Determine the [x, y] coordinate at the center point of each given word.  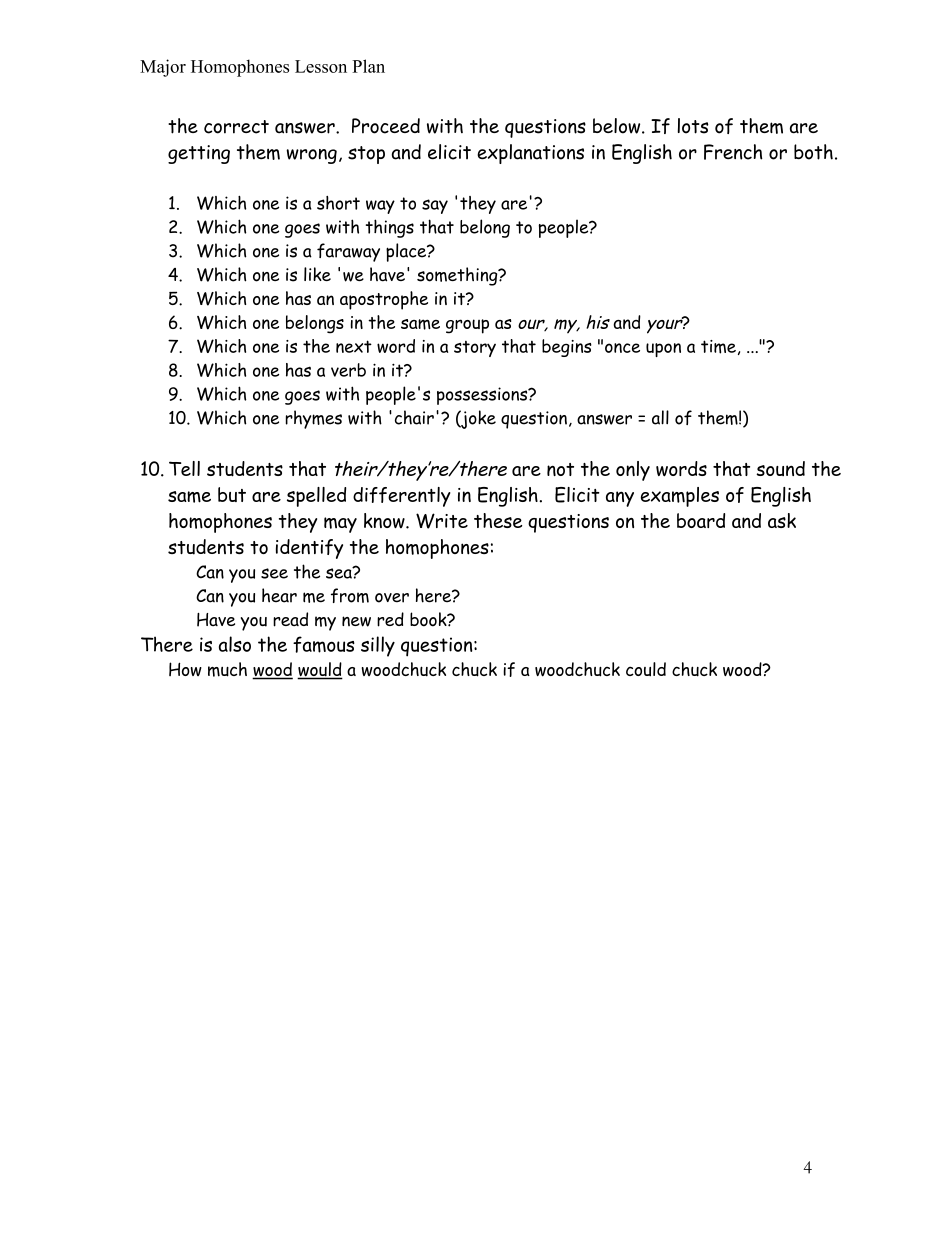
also [235, 644]
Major [163, 68]
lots [693, 126]
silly [378, 646]
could [646, 669]
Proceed [386, 126]
